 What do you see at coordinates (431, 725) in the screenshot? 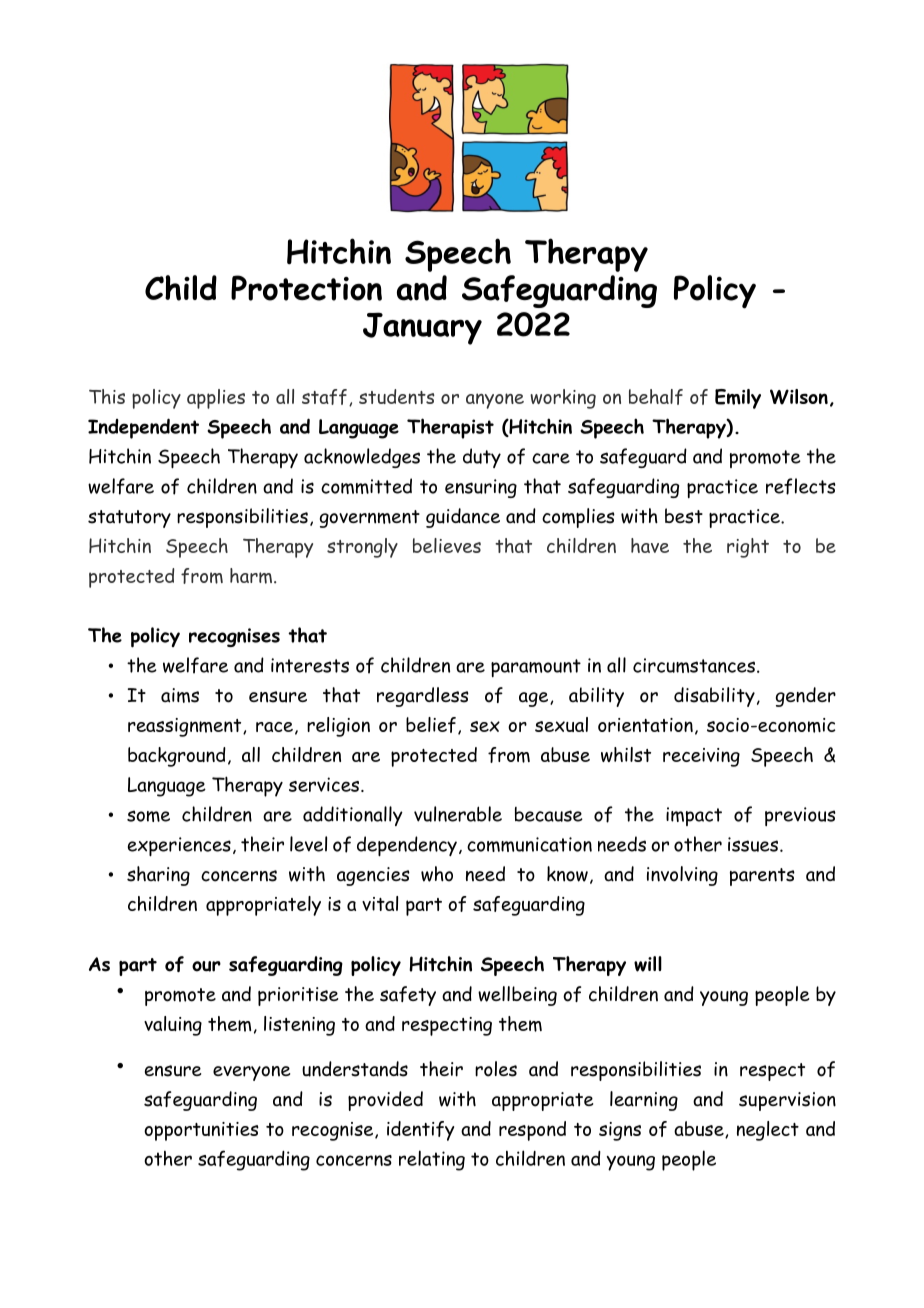
I see `belief` at bounding box center [431, 725].
